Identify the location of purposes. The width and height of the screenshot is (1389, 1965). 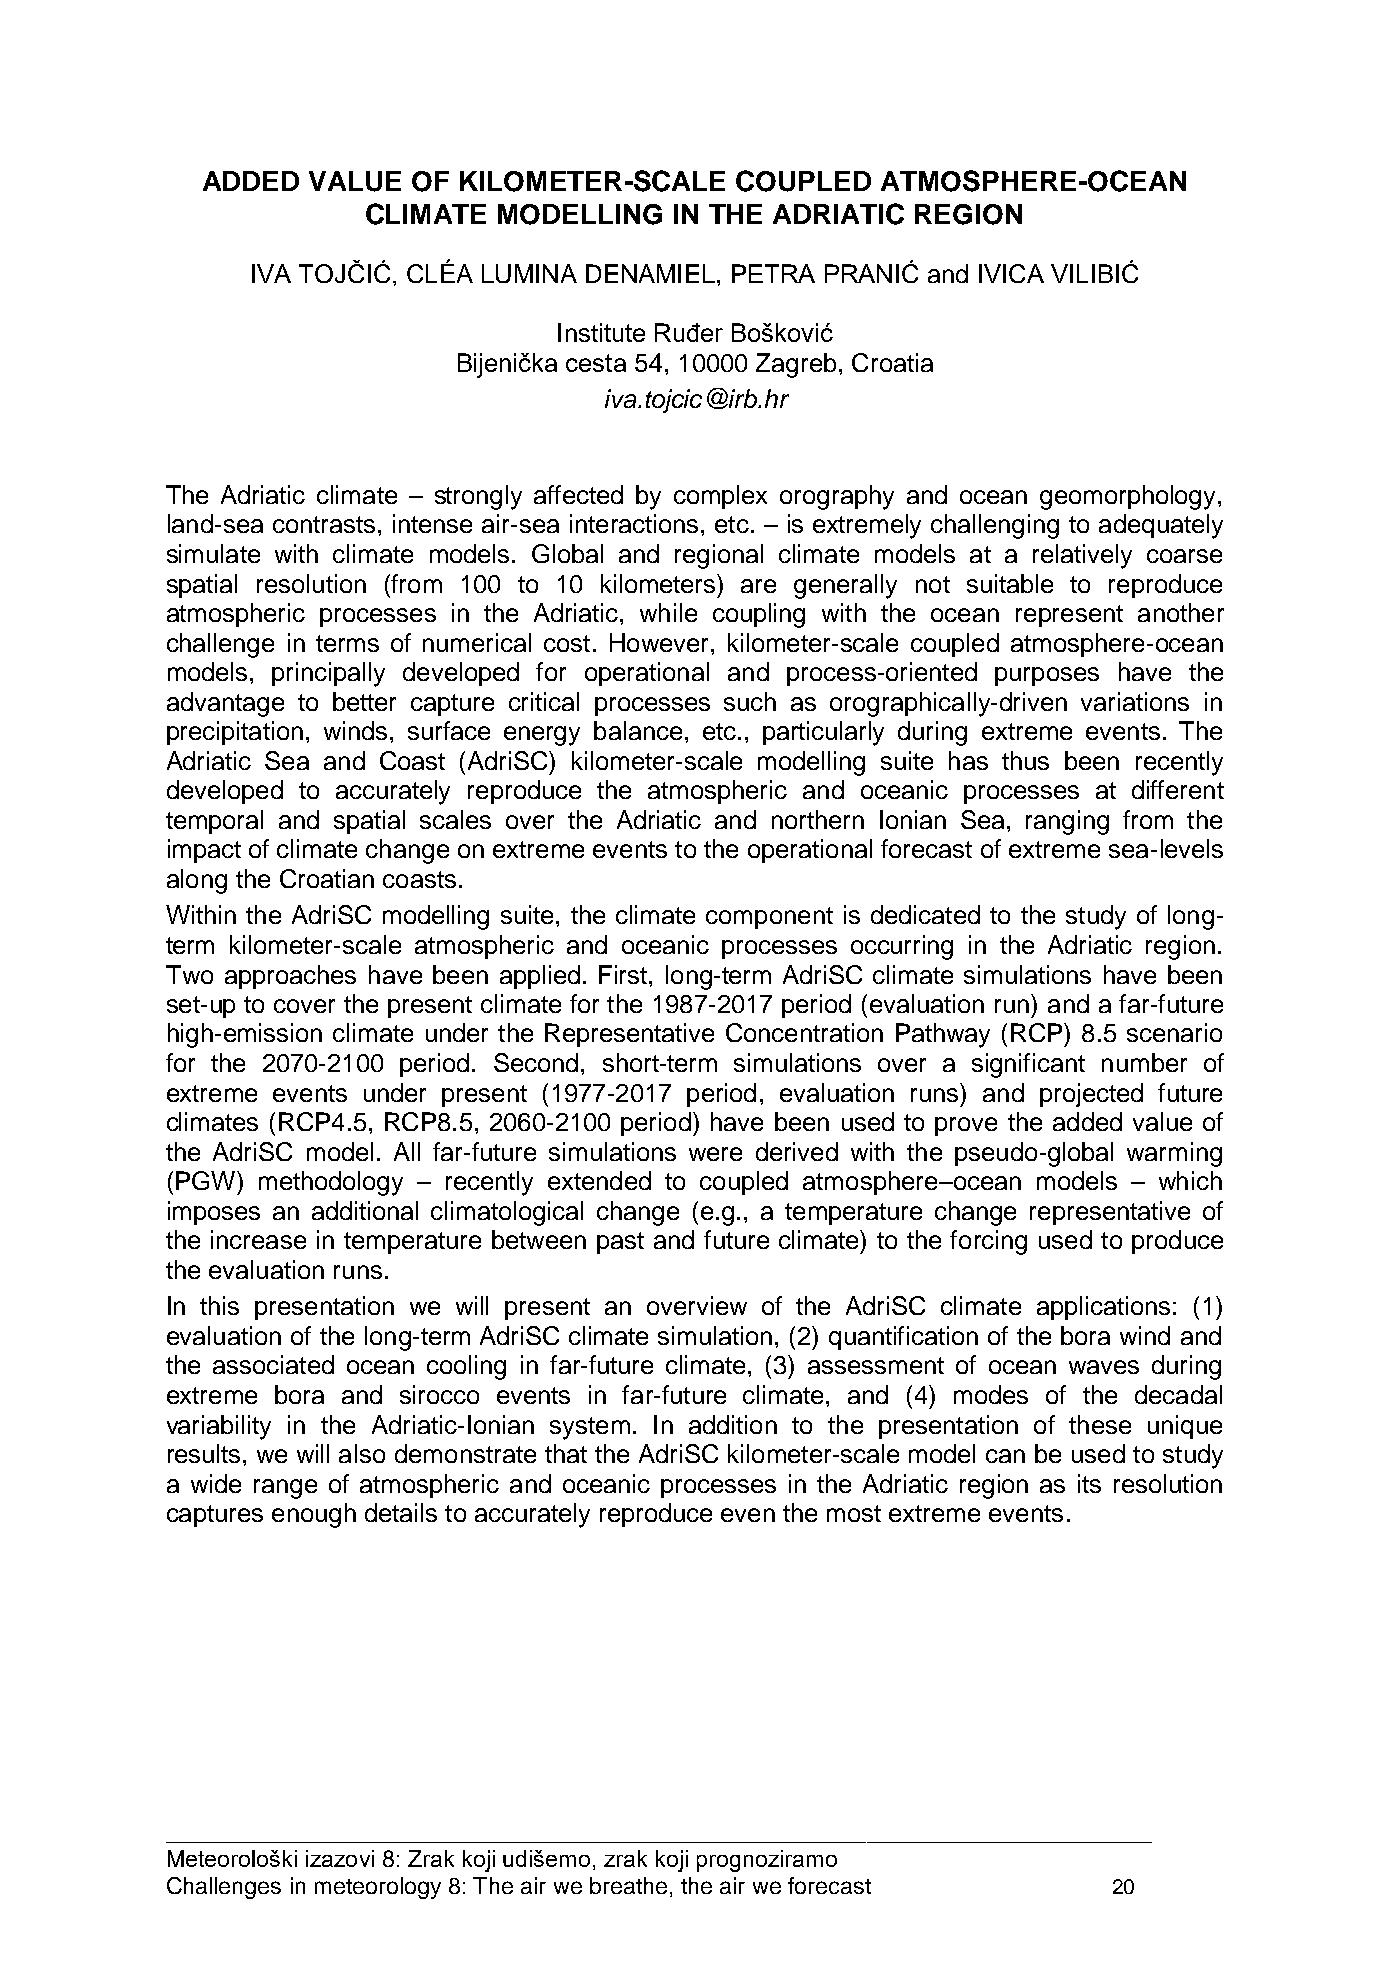
(1047, 676).
